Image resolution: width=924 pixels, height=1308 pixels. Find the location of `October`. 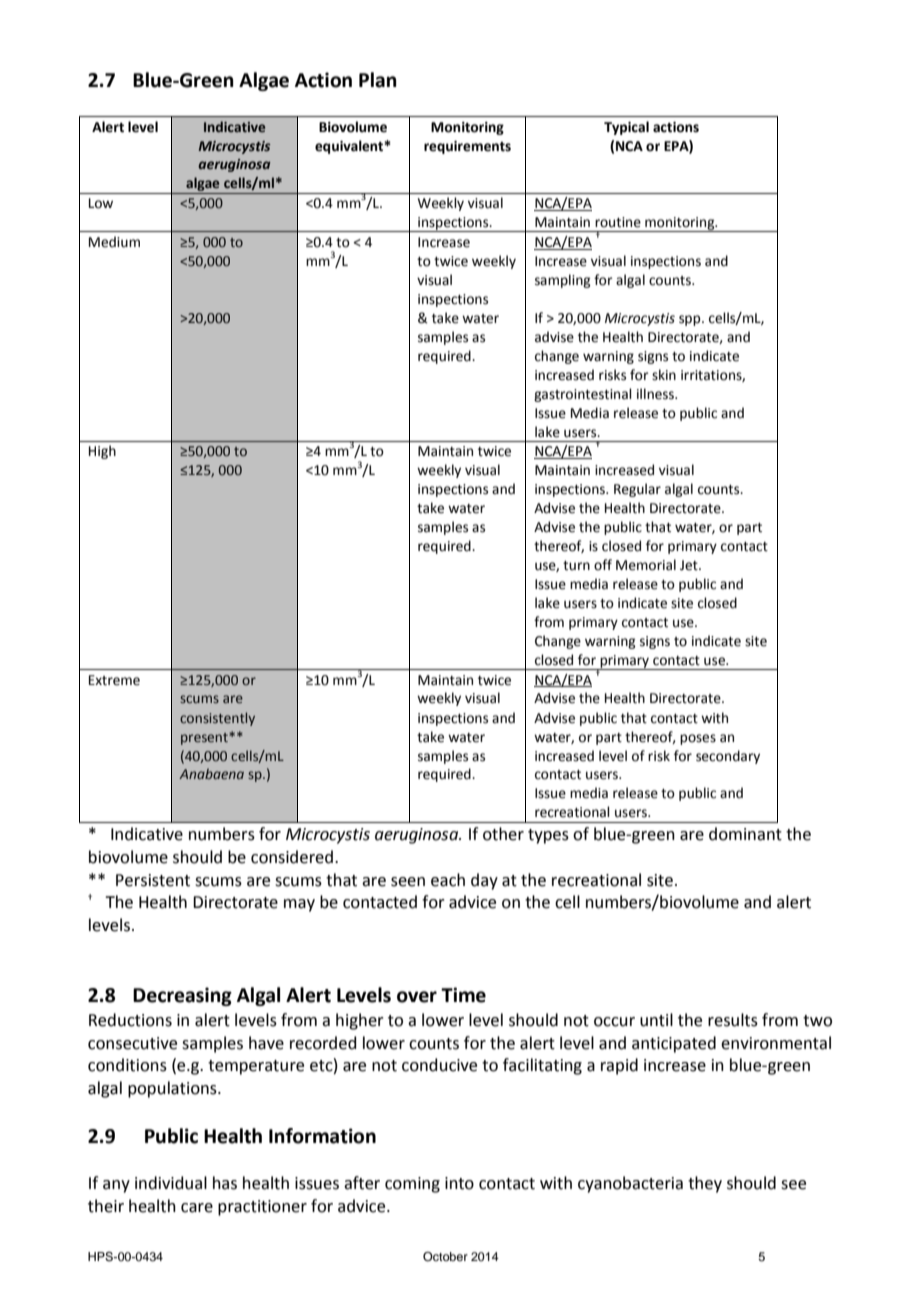

October is located at coordinates (445, 1257).
